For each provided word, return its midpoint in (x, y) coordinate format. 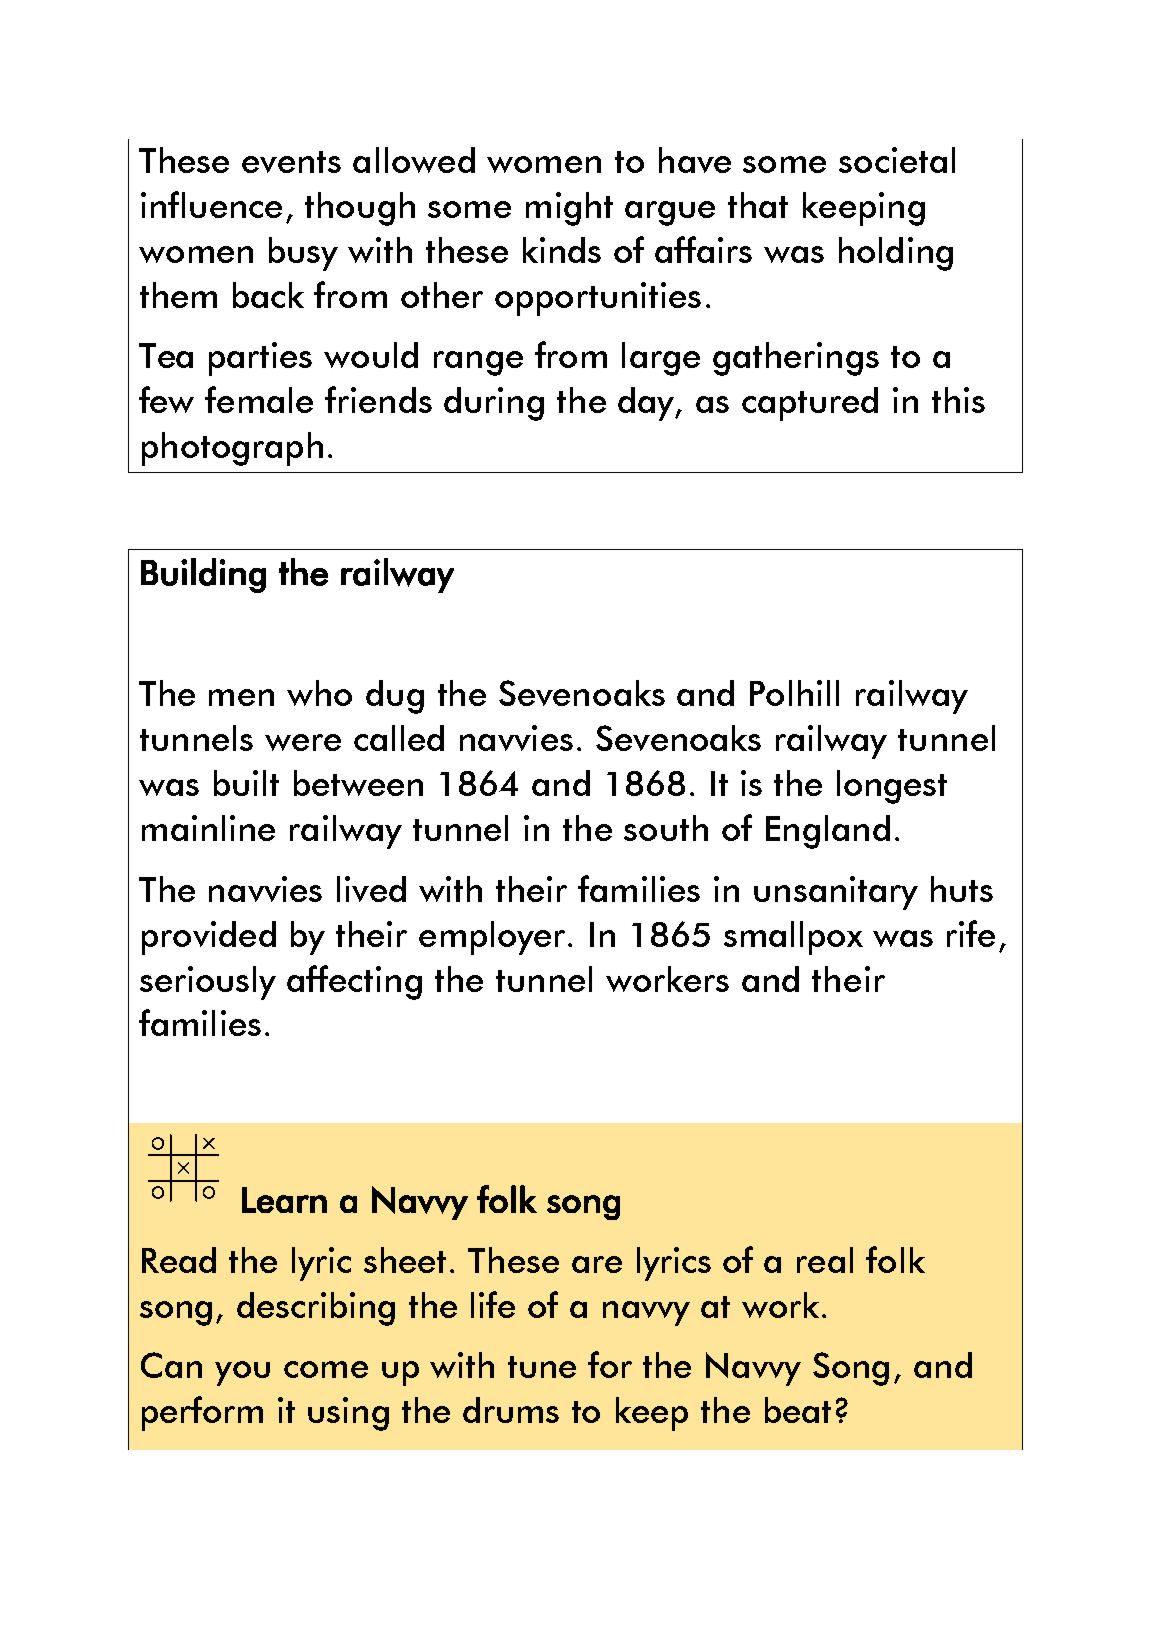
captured (810, 404)
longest (892, 787)
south (666, 828)
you (242, 1373)
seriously (208, 983)
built (246, 783)
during (494, 404)
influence (211, 204)
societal (897, 160)
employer (494, 938)
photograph (232, 449)
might (569, 209)
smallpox (793, 938)
